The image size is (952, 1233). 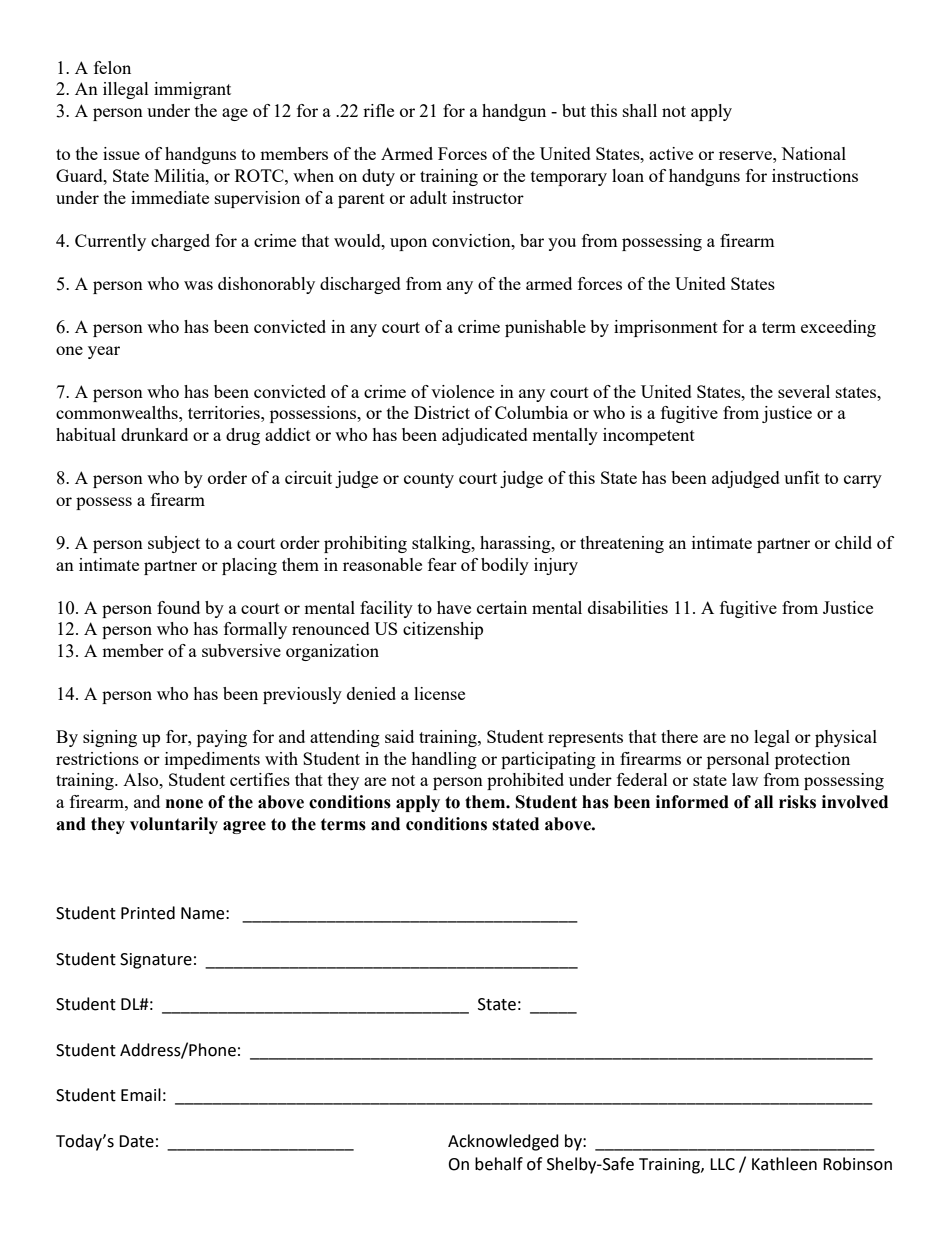 What do you see at coordinates (442, 544) in the document?
I see `stalking` at bounding box center [442, 544].
